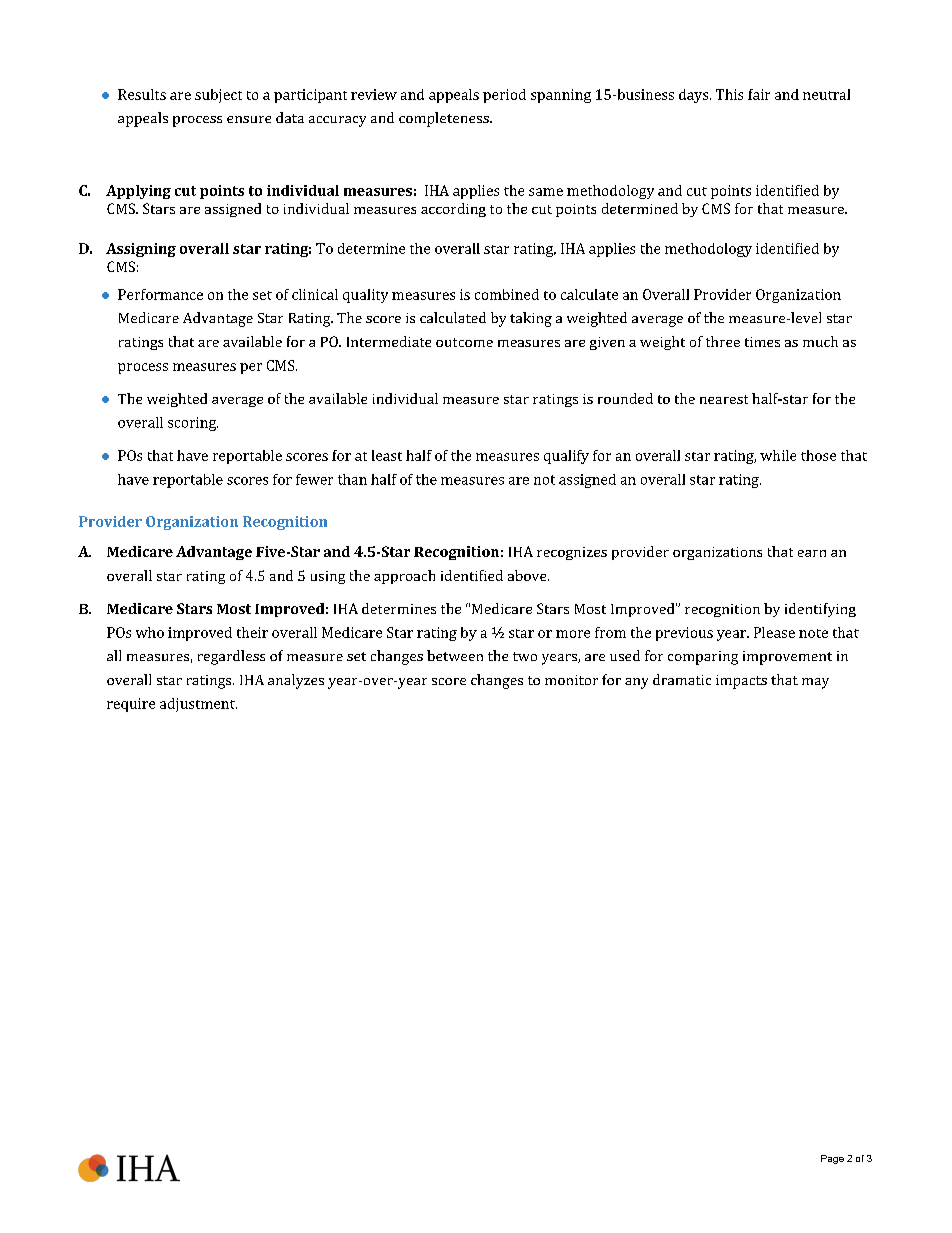  I want to click on completeness, so click(445, 119).
